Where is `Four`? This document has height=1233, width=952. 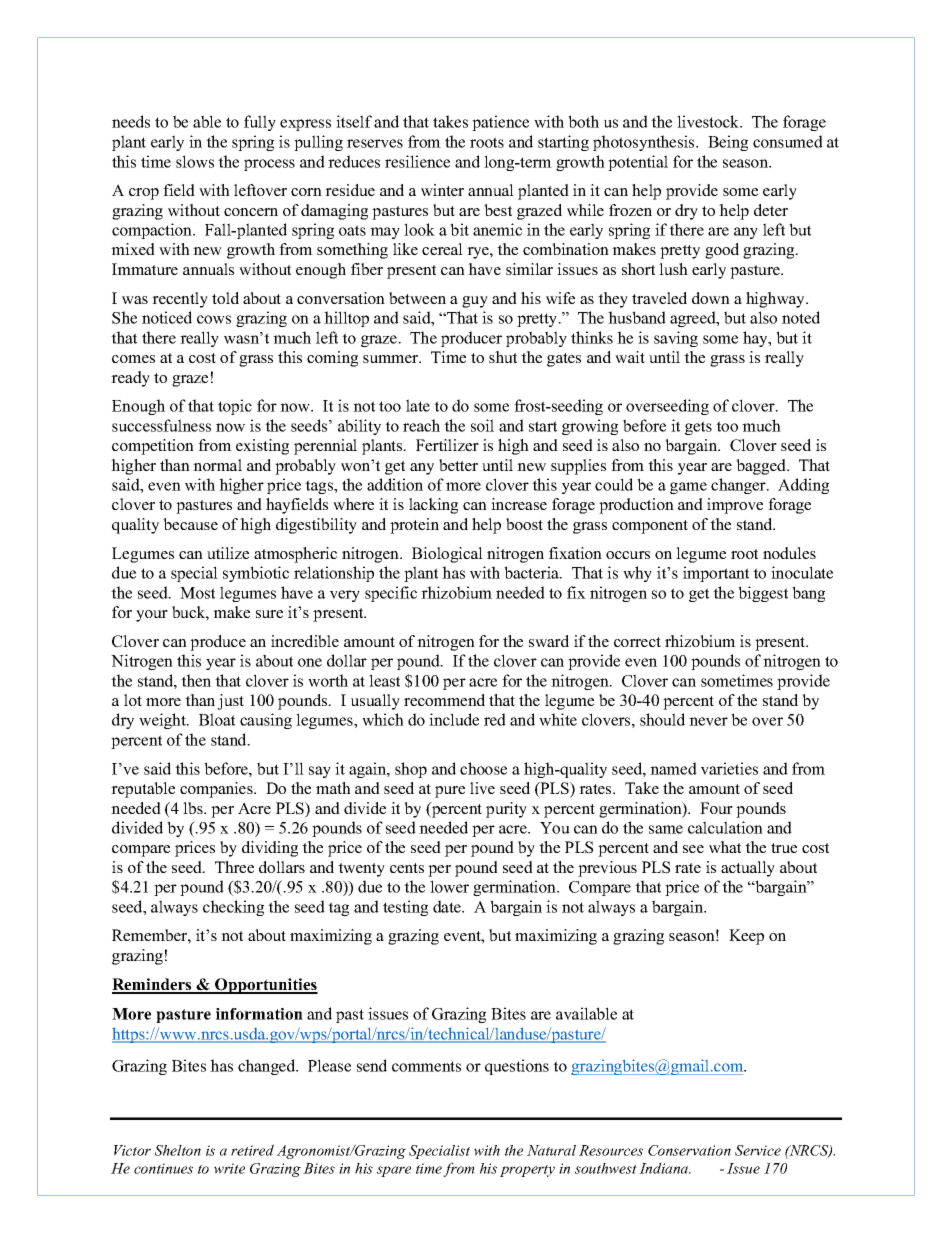 Four is located at coordinates (716, 808).
